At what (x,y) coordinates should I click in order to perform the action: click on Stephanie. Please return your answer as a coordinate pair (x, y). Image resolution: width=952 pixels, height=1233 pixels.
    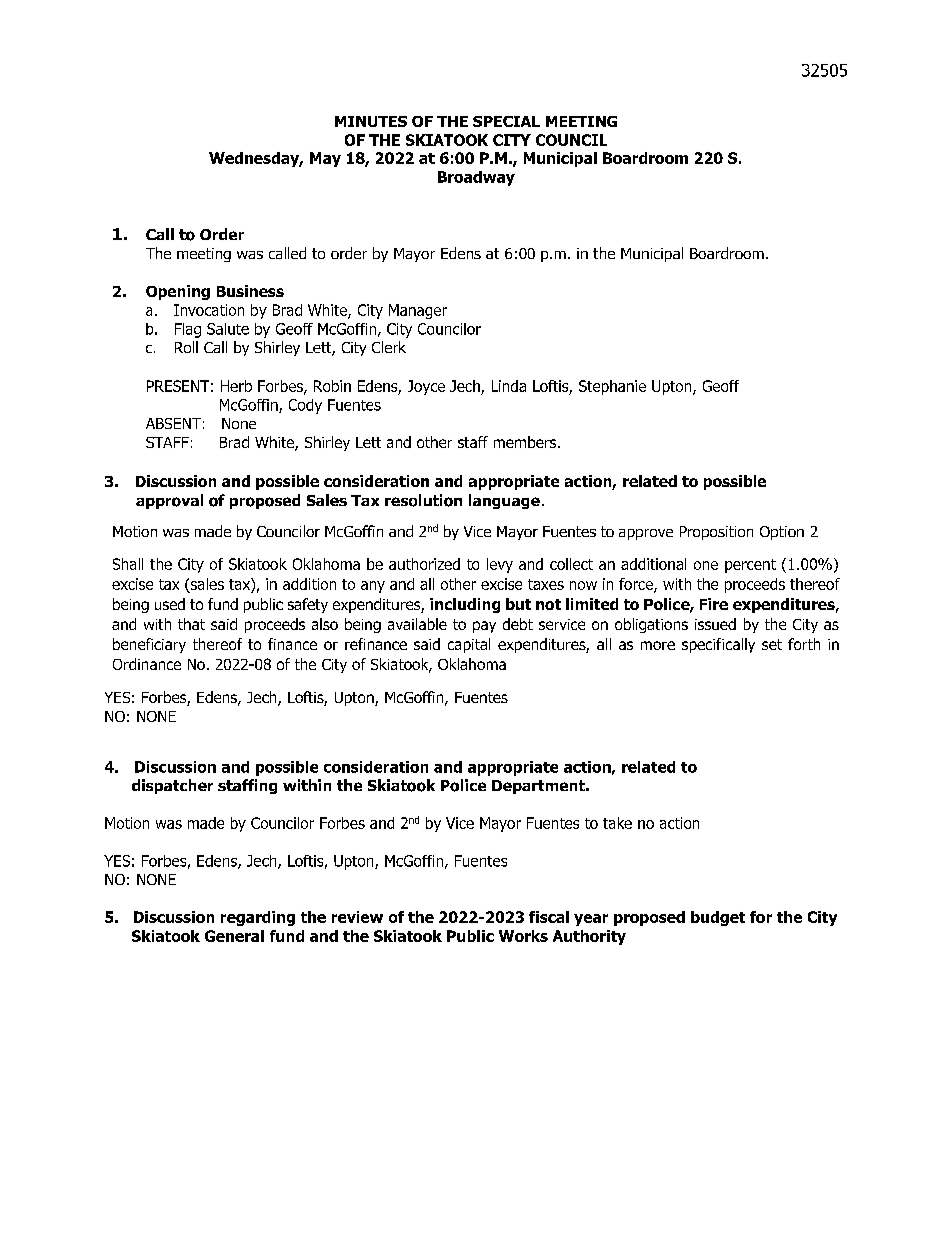
    Looking at the image, I should click on (612, 387).
